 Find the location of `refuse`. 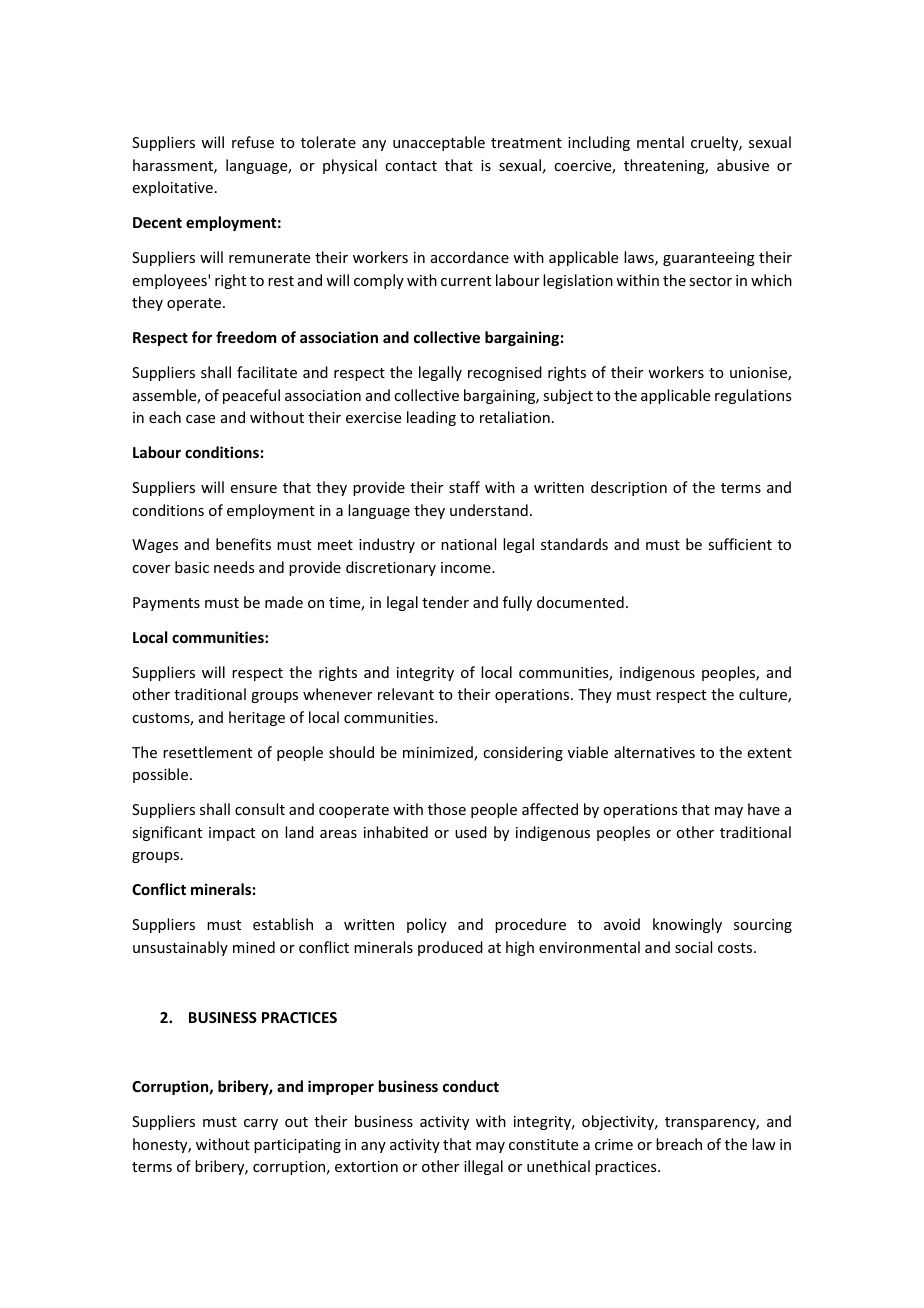

refuse is located at coordinates (253, 142).
